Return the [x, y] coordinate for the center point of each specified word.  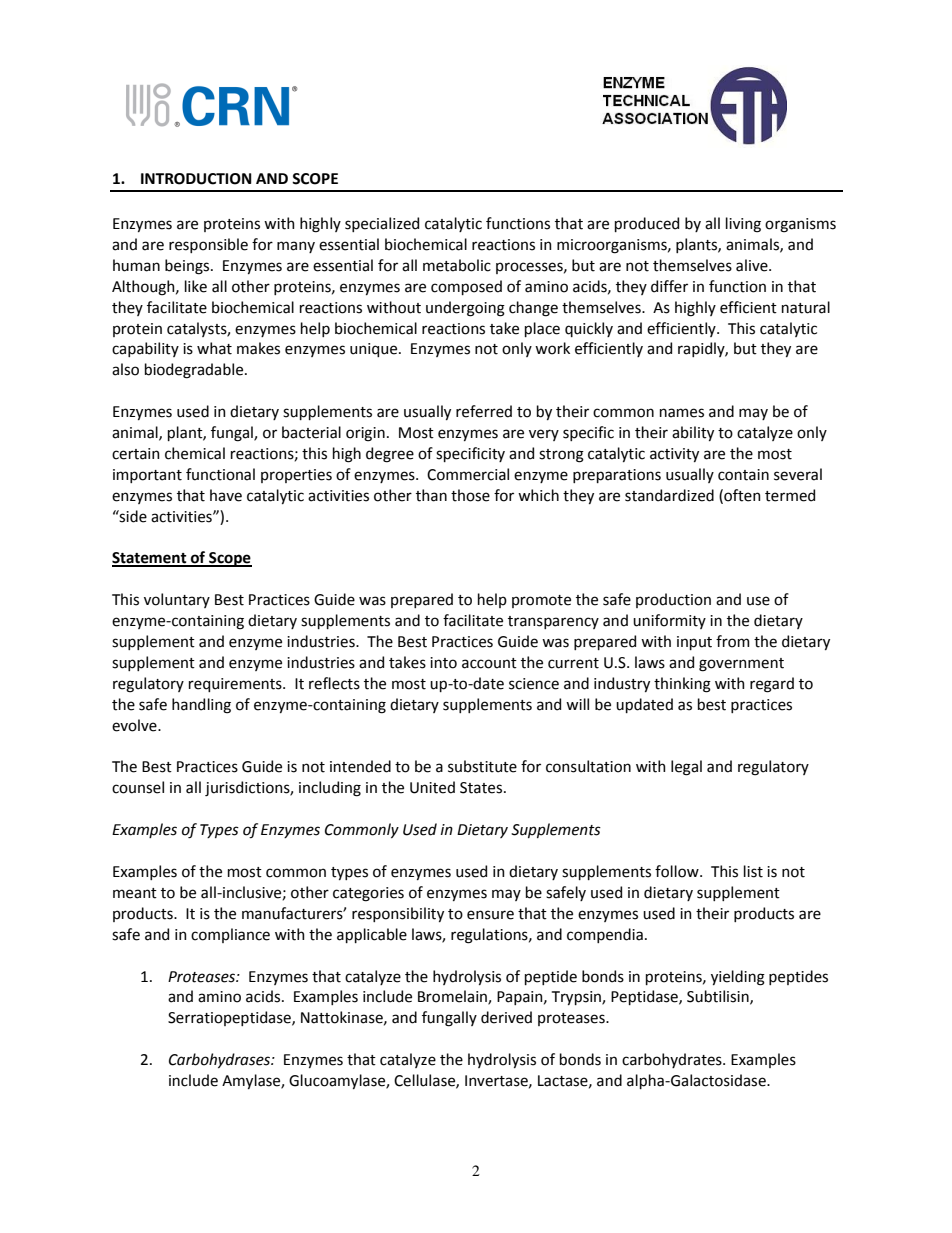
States [482, 788]
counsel [138, 787]
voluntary [177, 600]
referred [484, 411]
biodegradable [194, 371]
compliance [230, 935]
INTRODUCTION [196, 179]
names [682, 413]
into [443, 663]
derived [506, 1017]
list [753, 871]
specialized [382, 224]
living [743, 225]
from [733, 641]
